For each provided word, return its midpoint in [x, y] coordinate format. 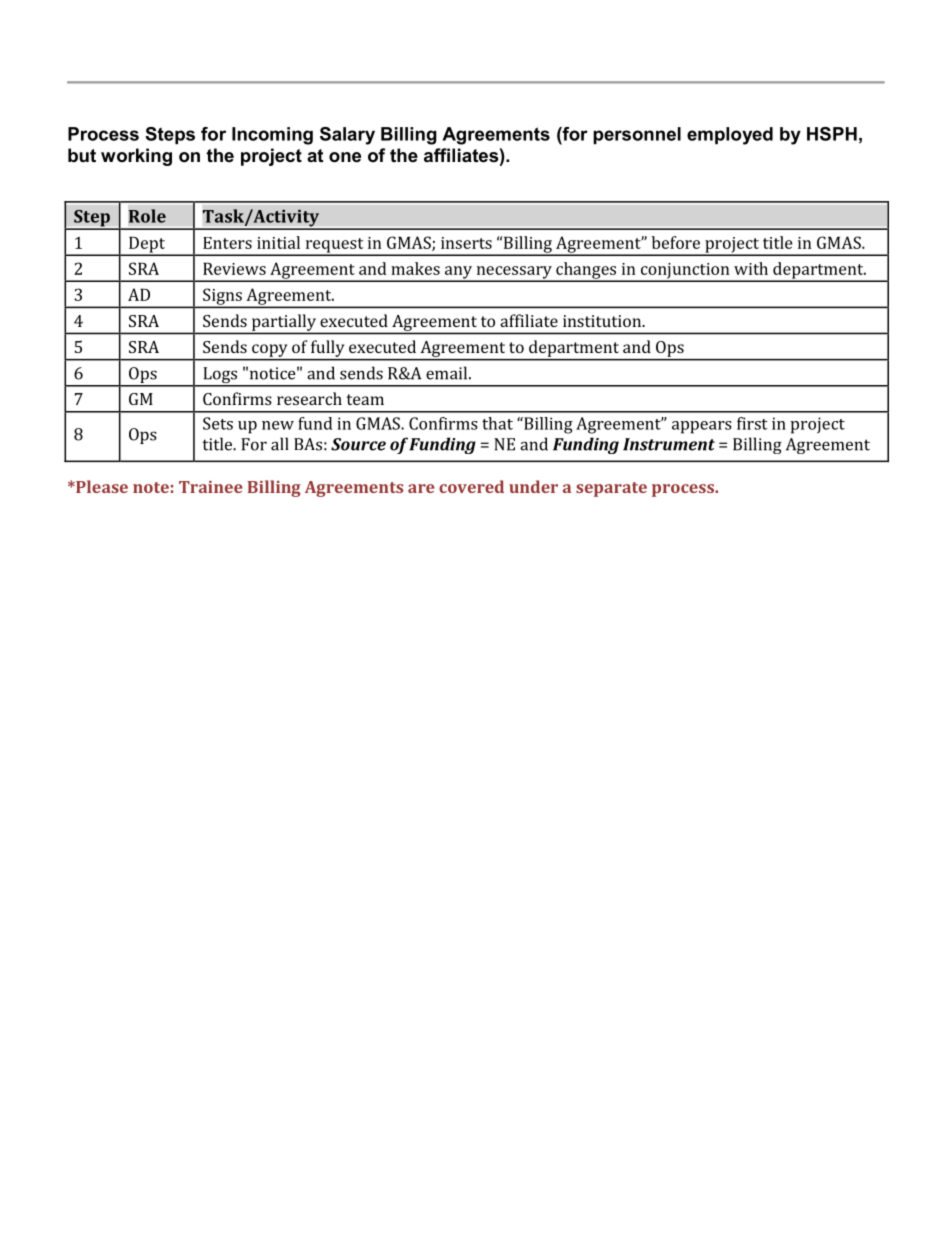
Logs [220, 376]
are [421, 488]
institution [603, 321]
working [136, 157]
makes [415, 268]
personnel [637, 135]
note [151, 487]
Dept [147, 246]
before [676, 242]
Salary [347, 136]
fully [327, 348]
